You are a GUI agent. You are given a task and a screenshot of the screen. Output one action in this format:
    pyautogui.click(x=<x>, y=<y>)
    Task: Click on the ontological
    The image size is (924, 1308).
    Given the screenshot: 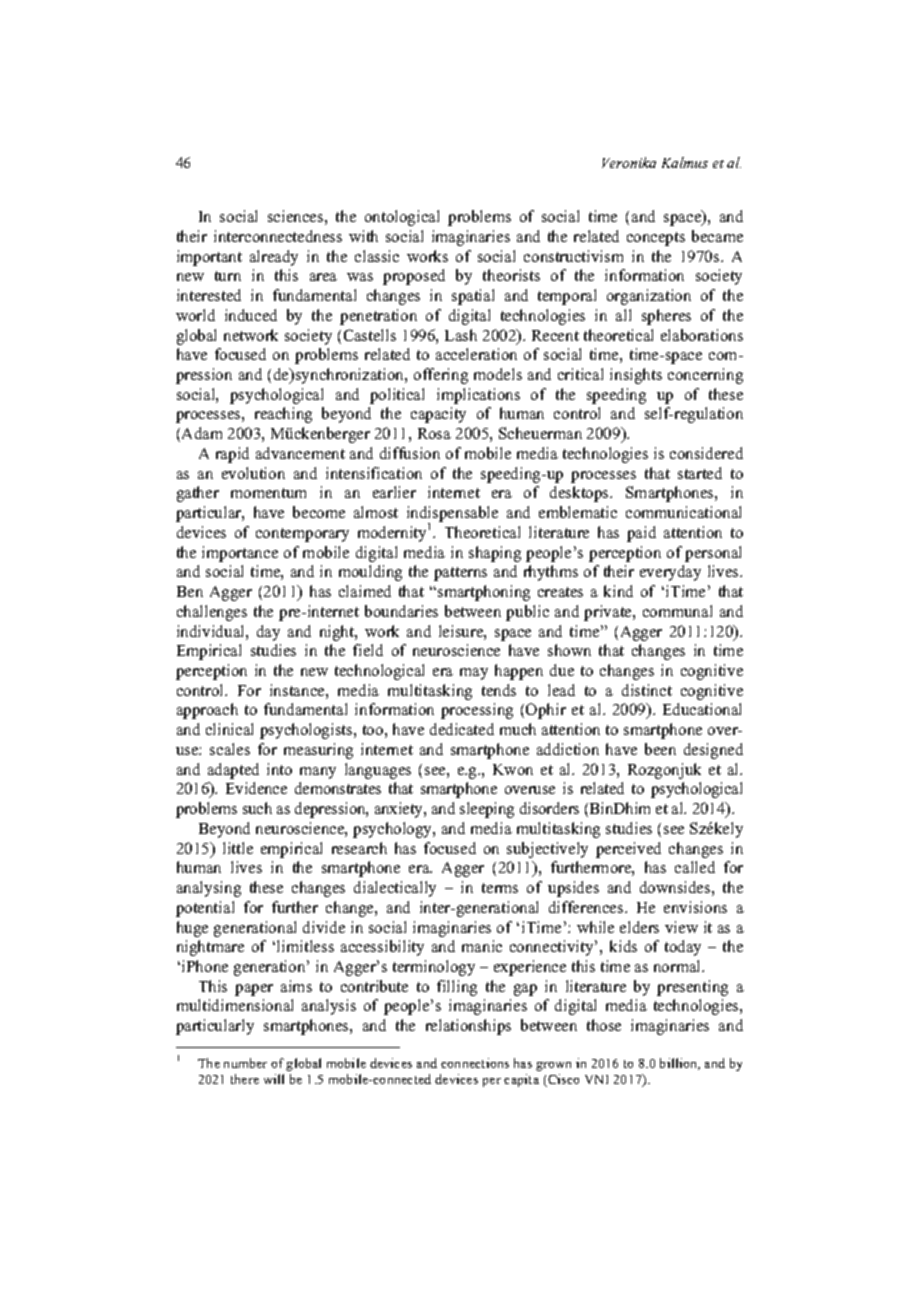 What is the action you would take?
    pyautogui.click(x=402, y=218)
